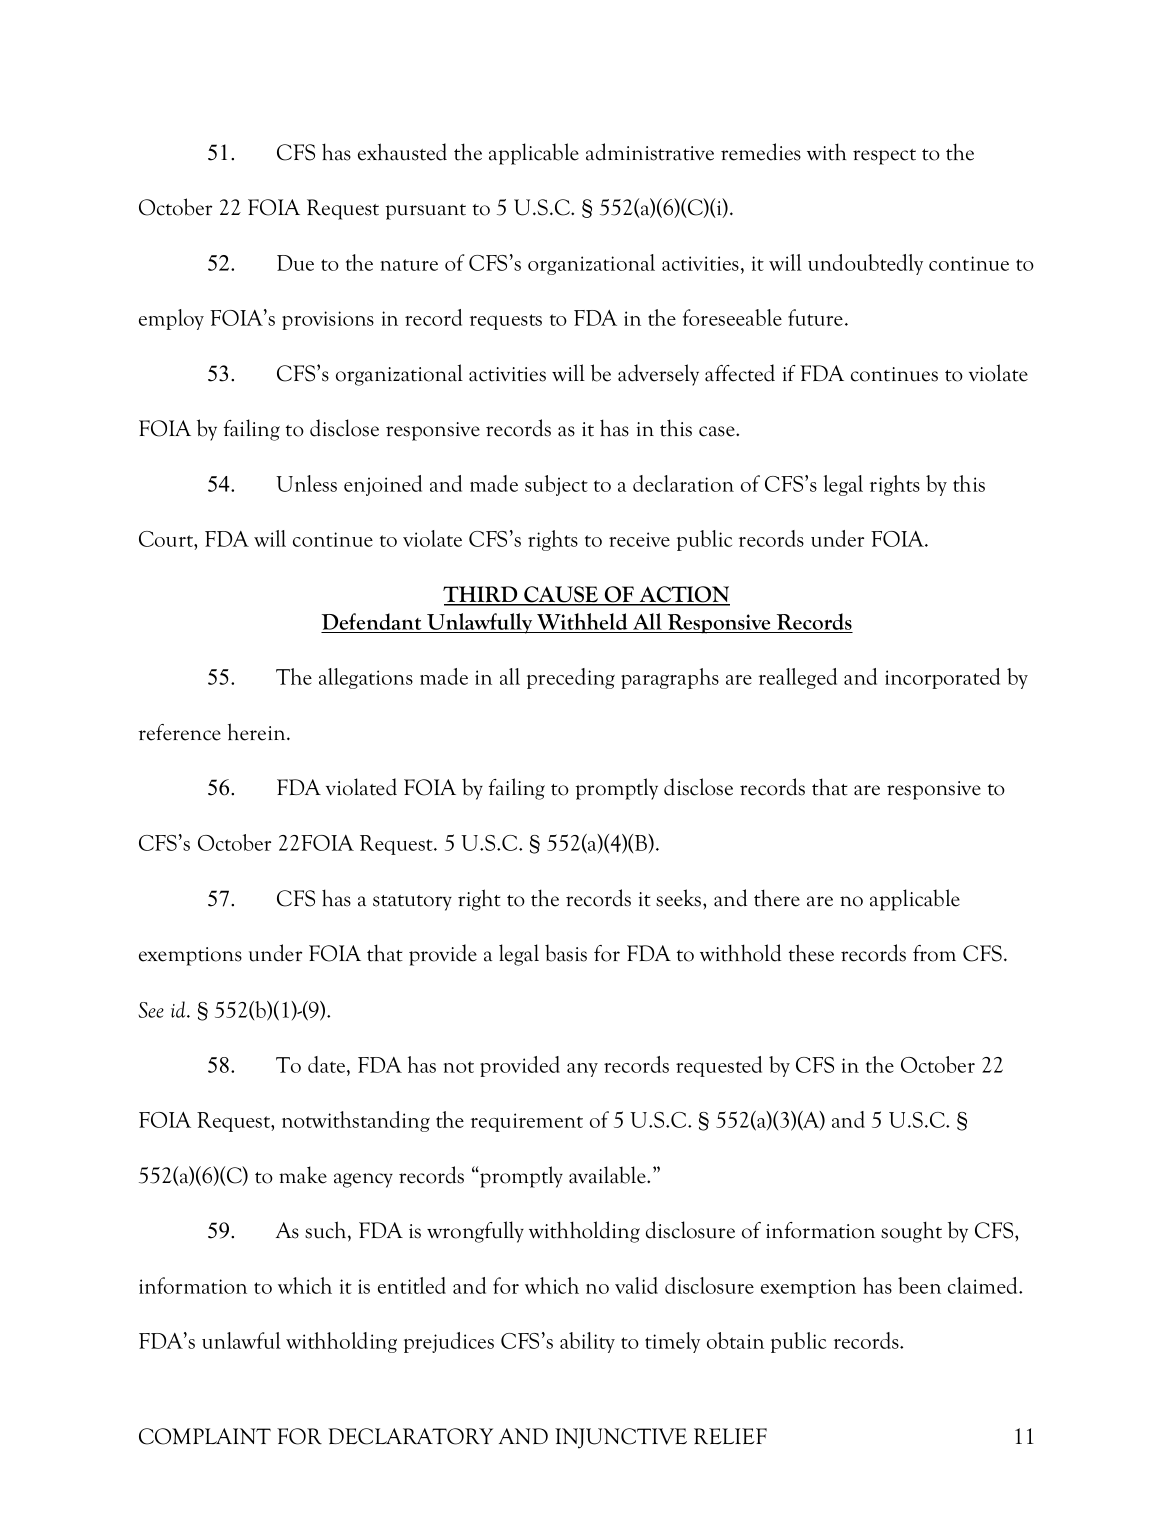 The image size is (1174, 1519). I want to click on COMPLAINT, so click(205, 1436).
